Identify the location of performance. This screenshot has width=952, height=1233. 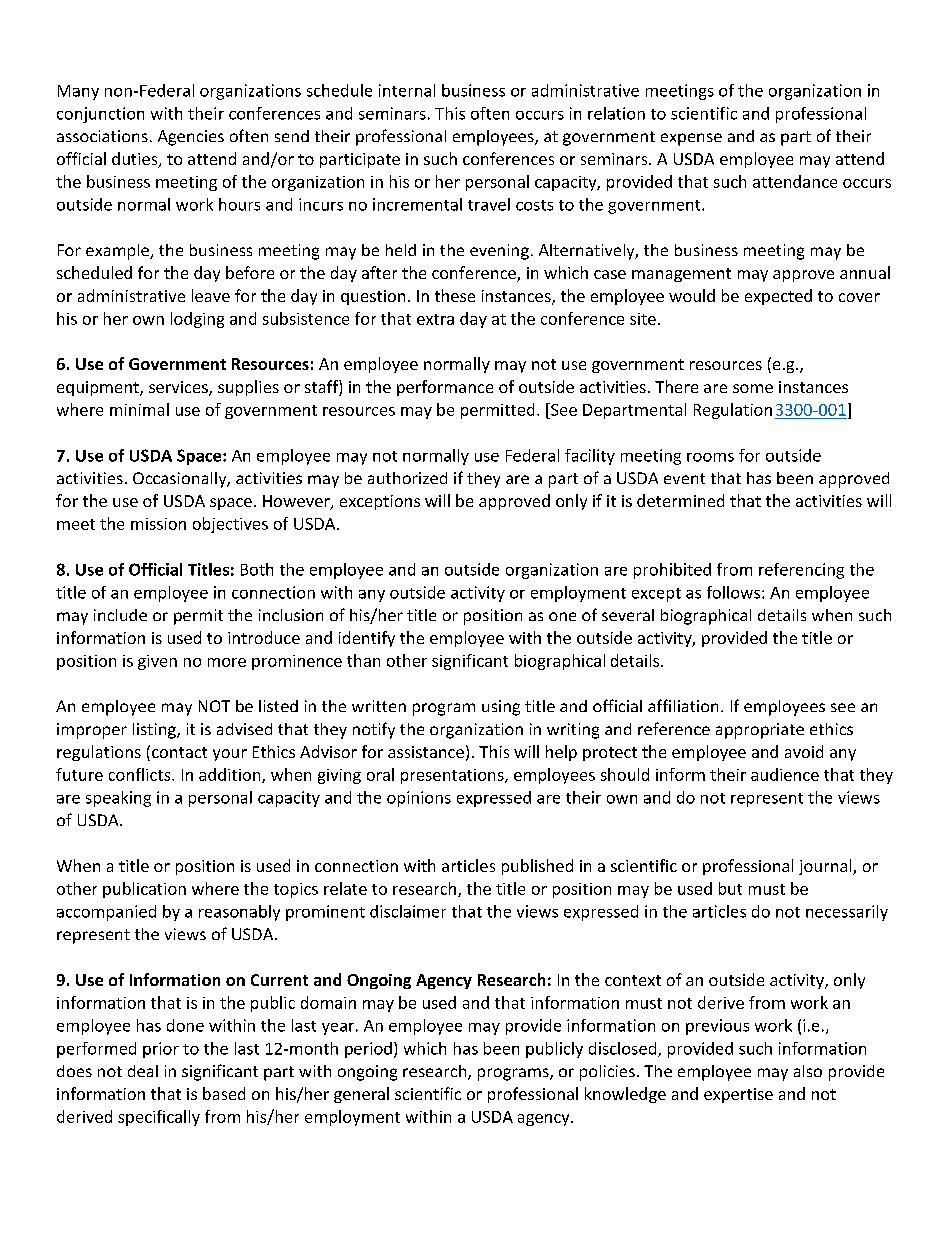
(445, 388).
